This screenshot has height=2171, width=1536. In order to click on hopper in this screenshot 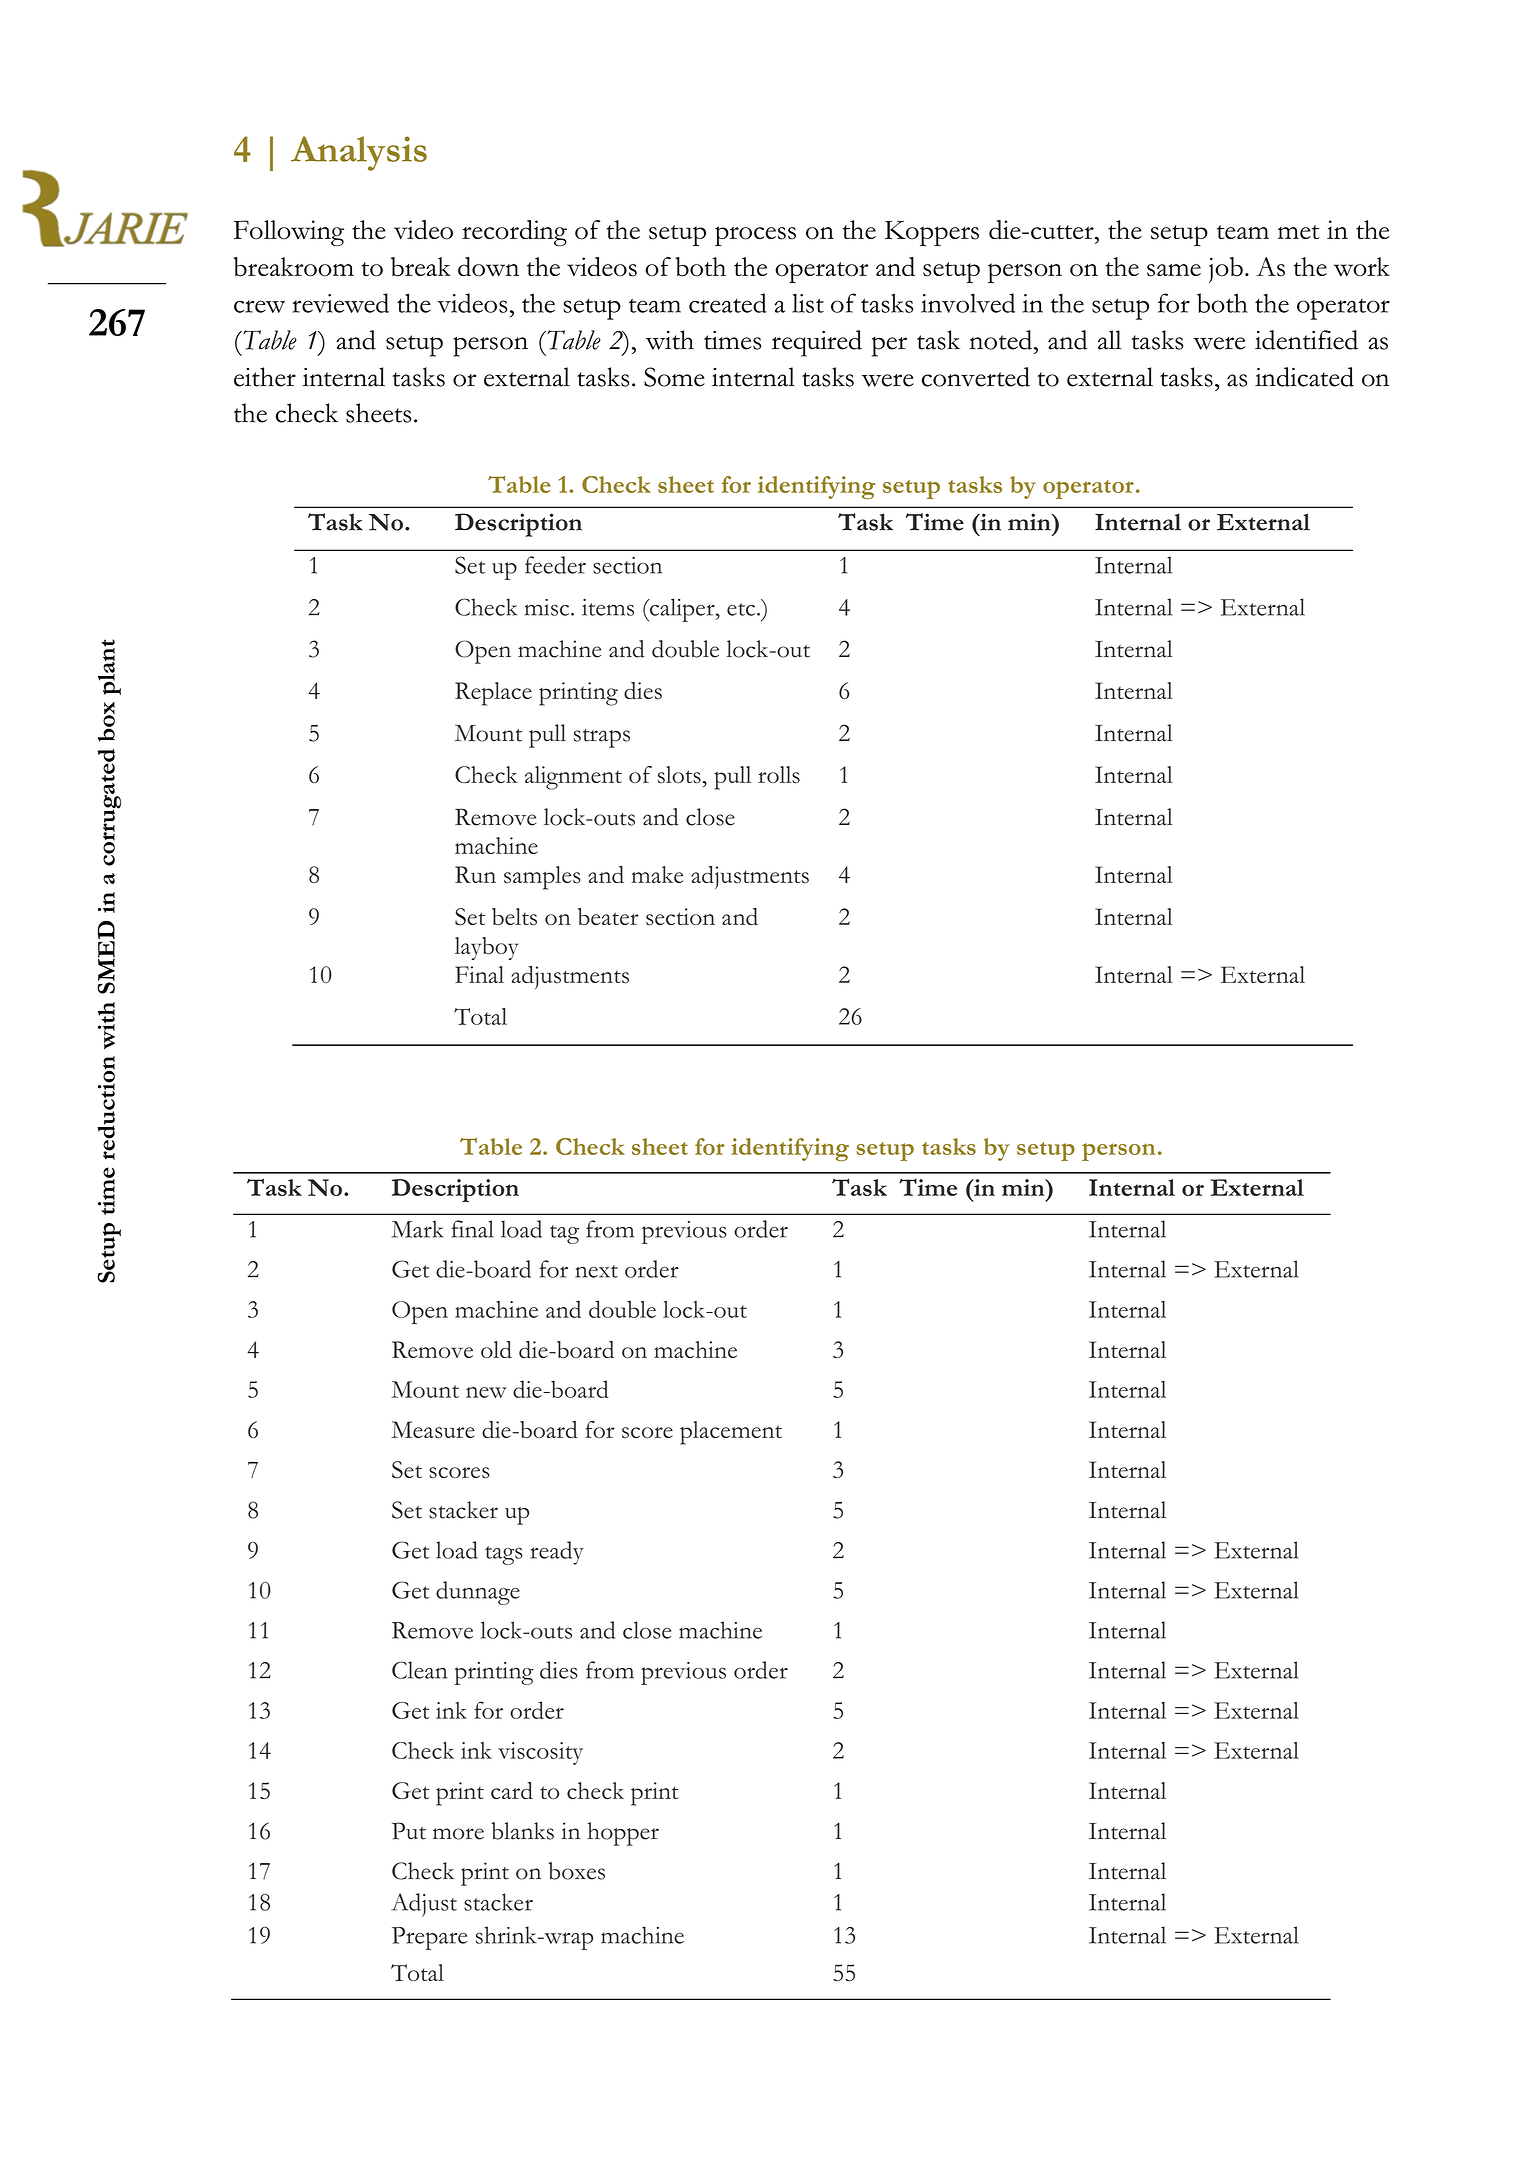, I will do `click(623, 1834)`.
